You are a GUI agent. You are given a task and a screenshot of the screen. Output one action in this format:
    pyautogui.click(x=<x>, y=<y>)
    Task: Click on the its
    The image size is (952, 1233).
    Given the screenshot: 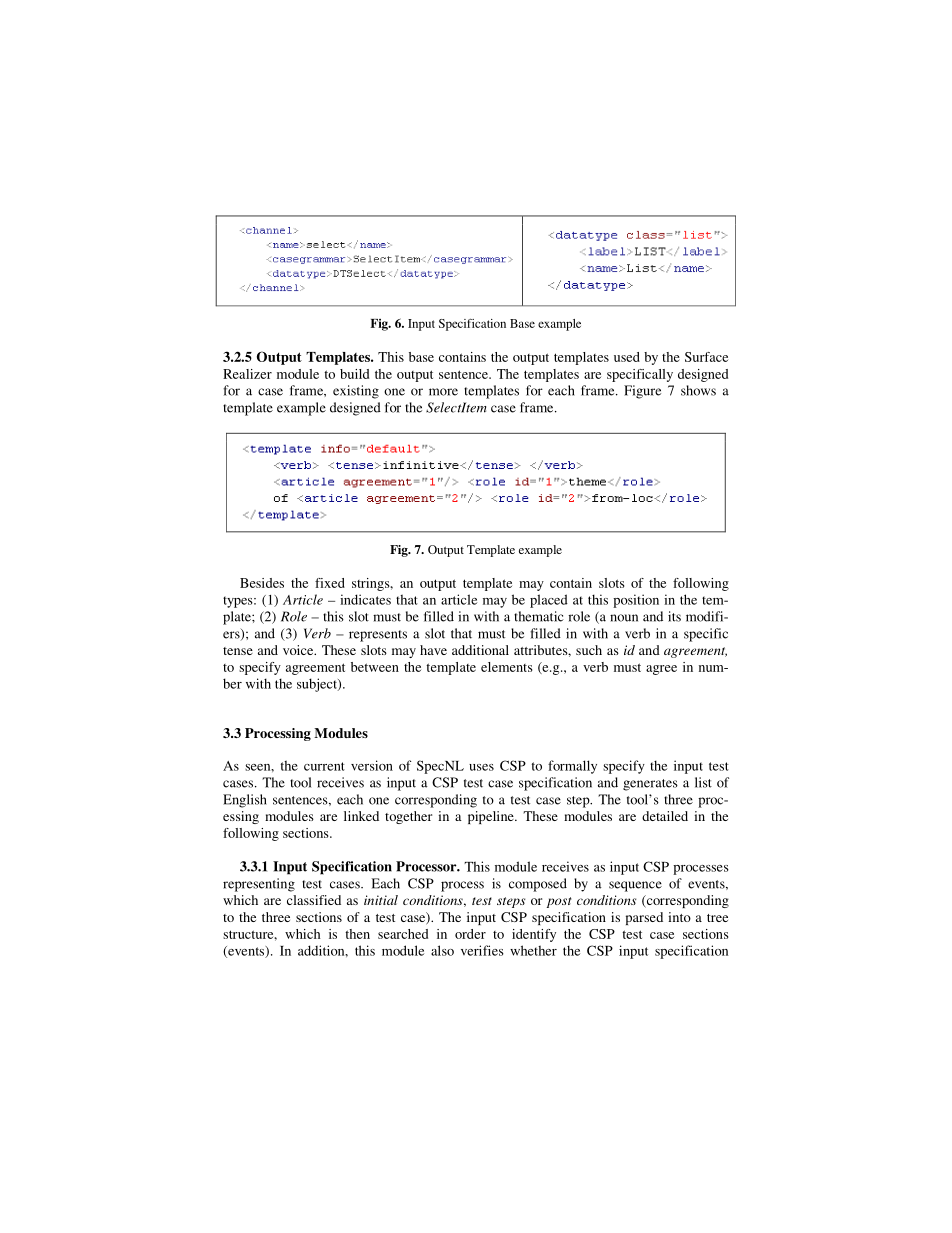 What is the action you would take?
    pyautogui.click(x=674, y=616)
